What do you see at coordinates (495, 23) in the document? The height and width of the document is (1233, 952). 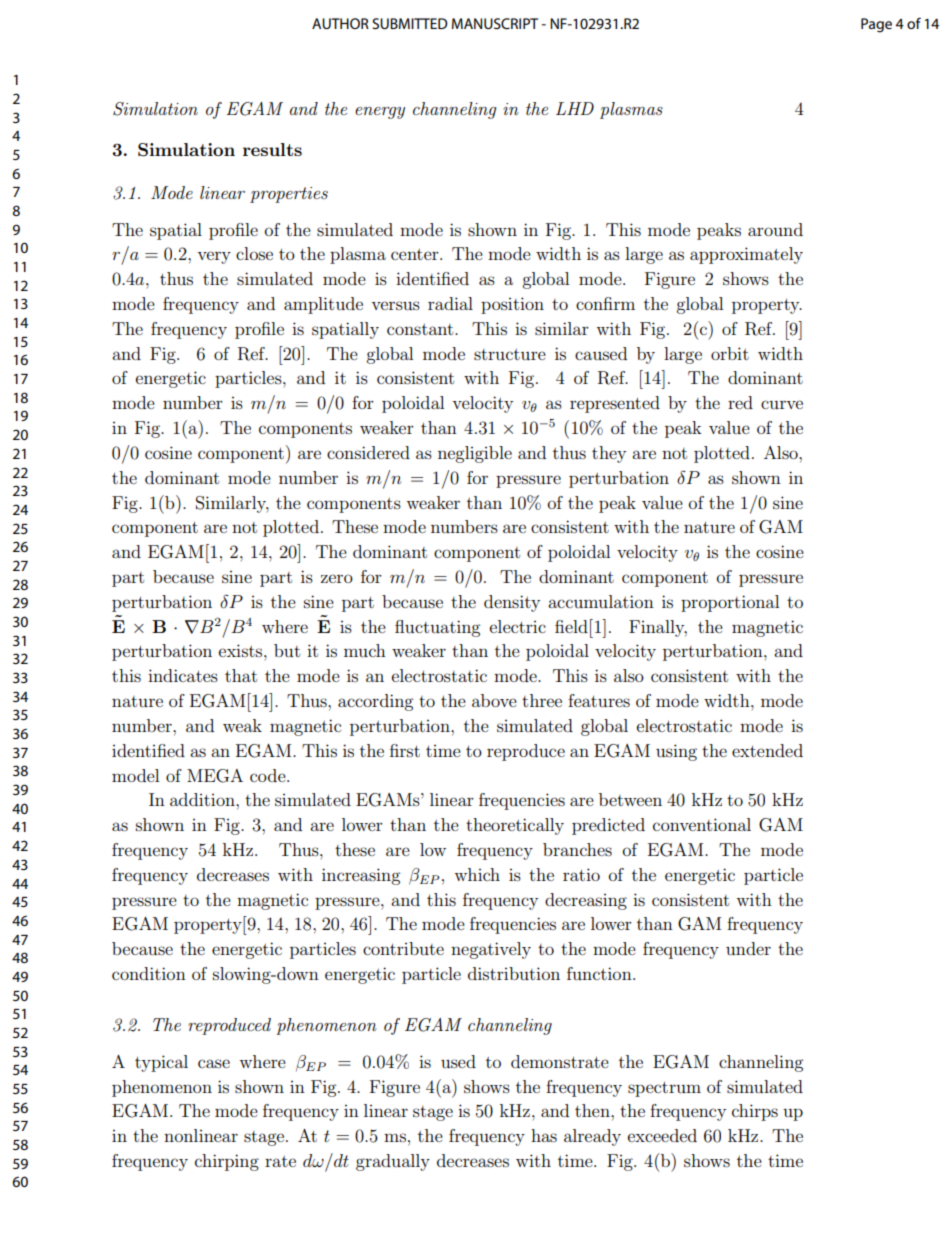 I see `MANUSCRIPT` at bounding box center [495, 23].
